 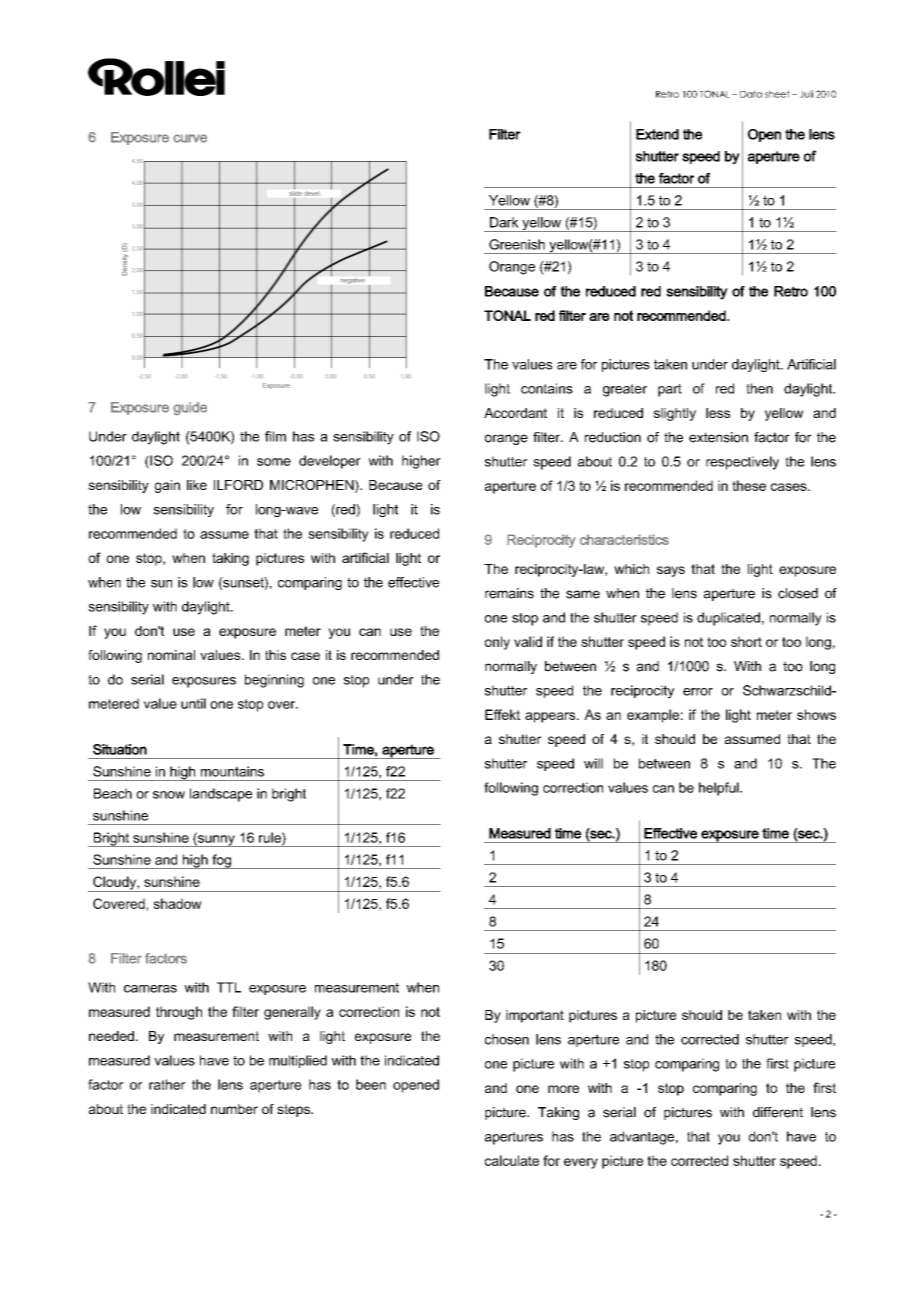 What do you see at coordinates (504, 222) in the screenshot?
I see `Dark` at bounding box center [504, 222].
